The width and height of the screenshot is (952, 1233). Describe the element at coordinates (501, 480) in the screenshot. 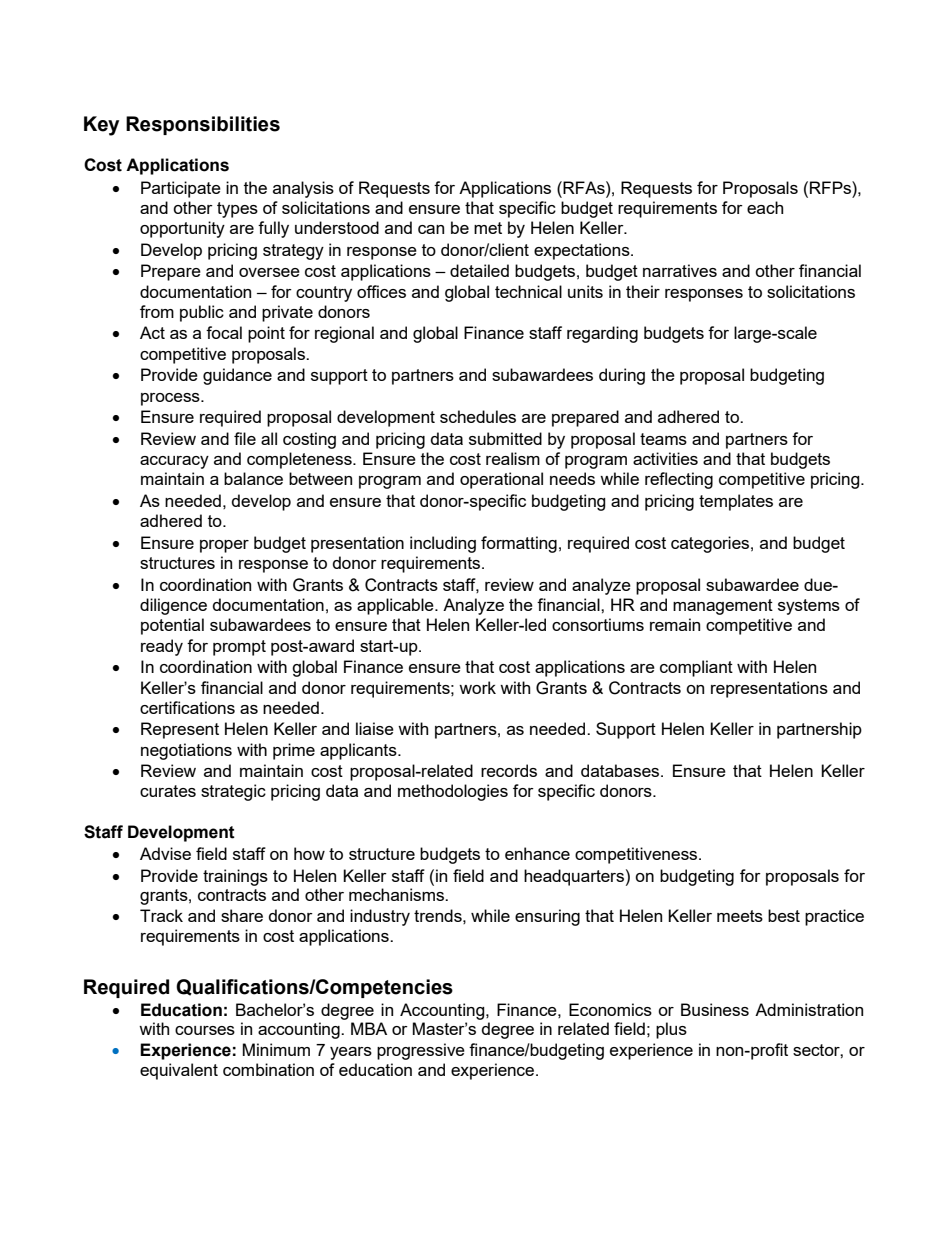

I see `operational` at that location.
